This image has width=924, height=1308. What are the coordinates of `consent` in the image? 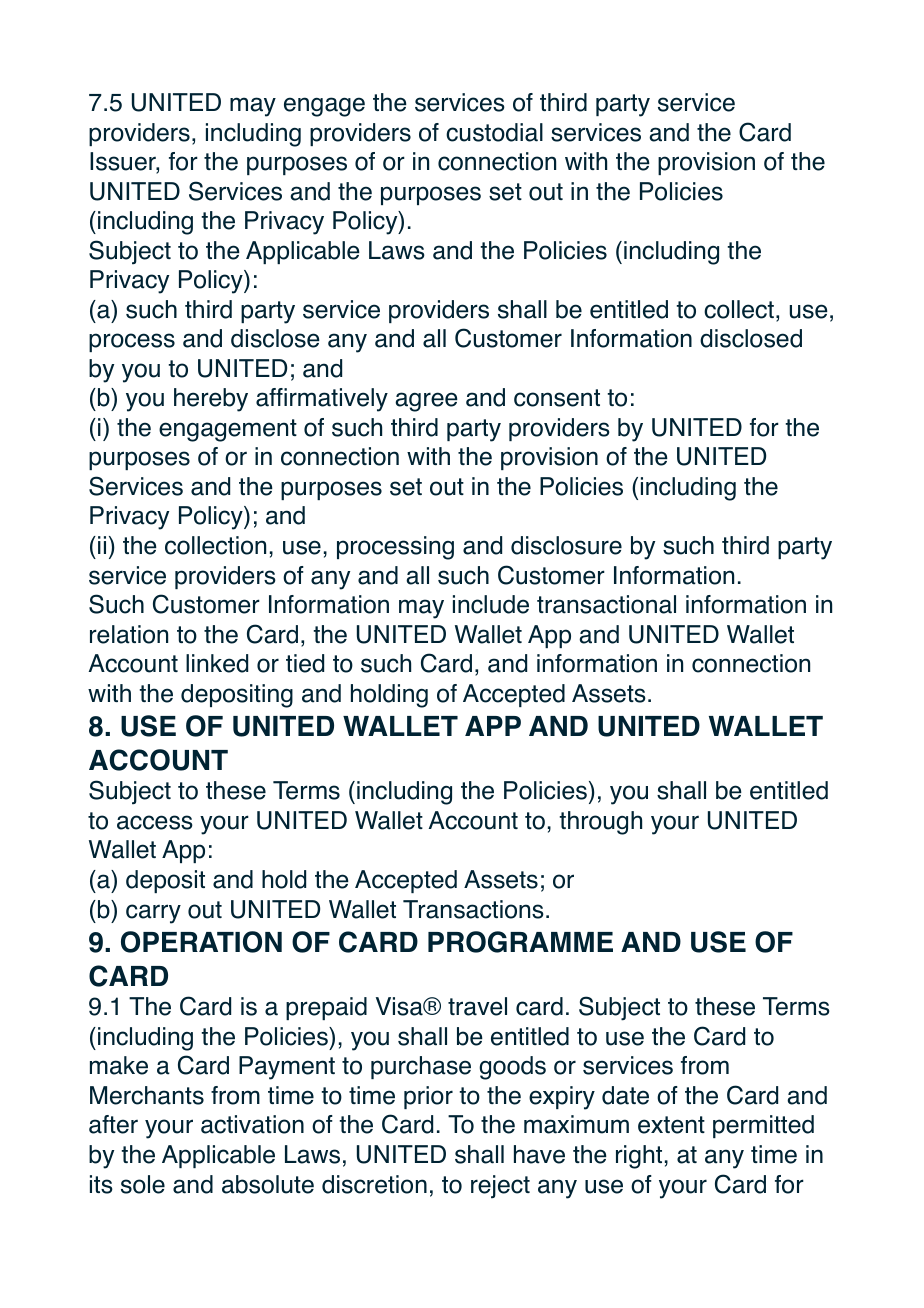 It's located at (557, 398).
